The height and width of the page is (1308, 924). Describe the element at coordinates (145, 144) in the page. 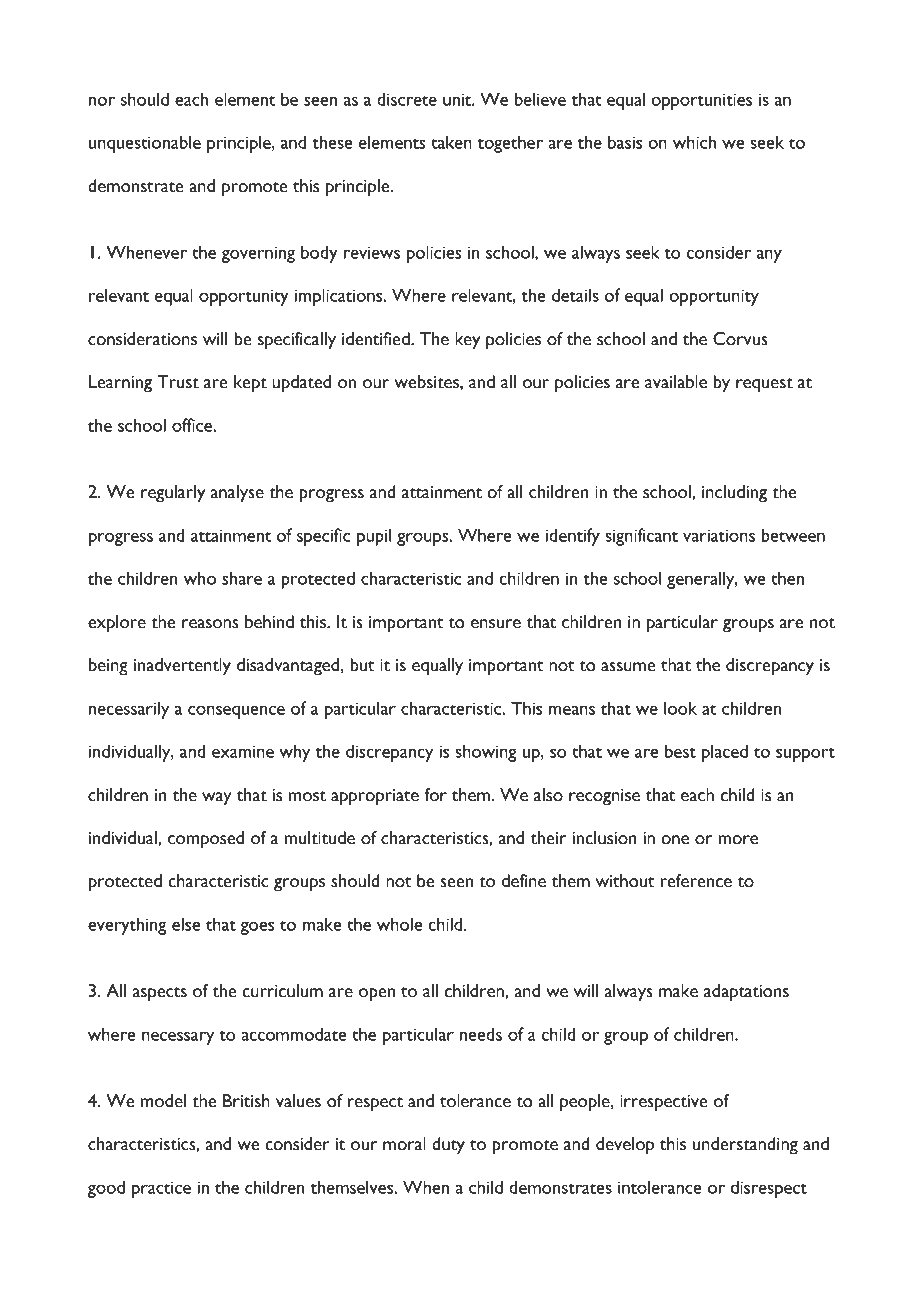

I see `unquestionable` at that location.
